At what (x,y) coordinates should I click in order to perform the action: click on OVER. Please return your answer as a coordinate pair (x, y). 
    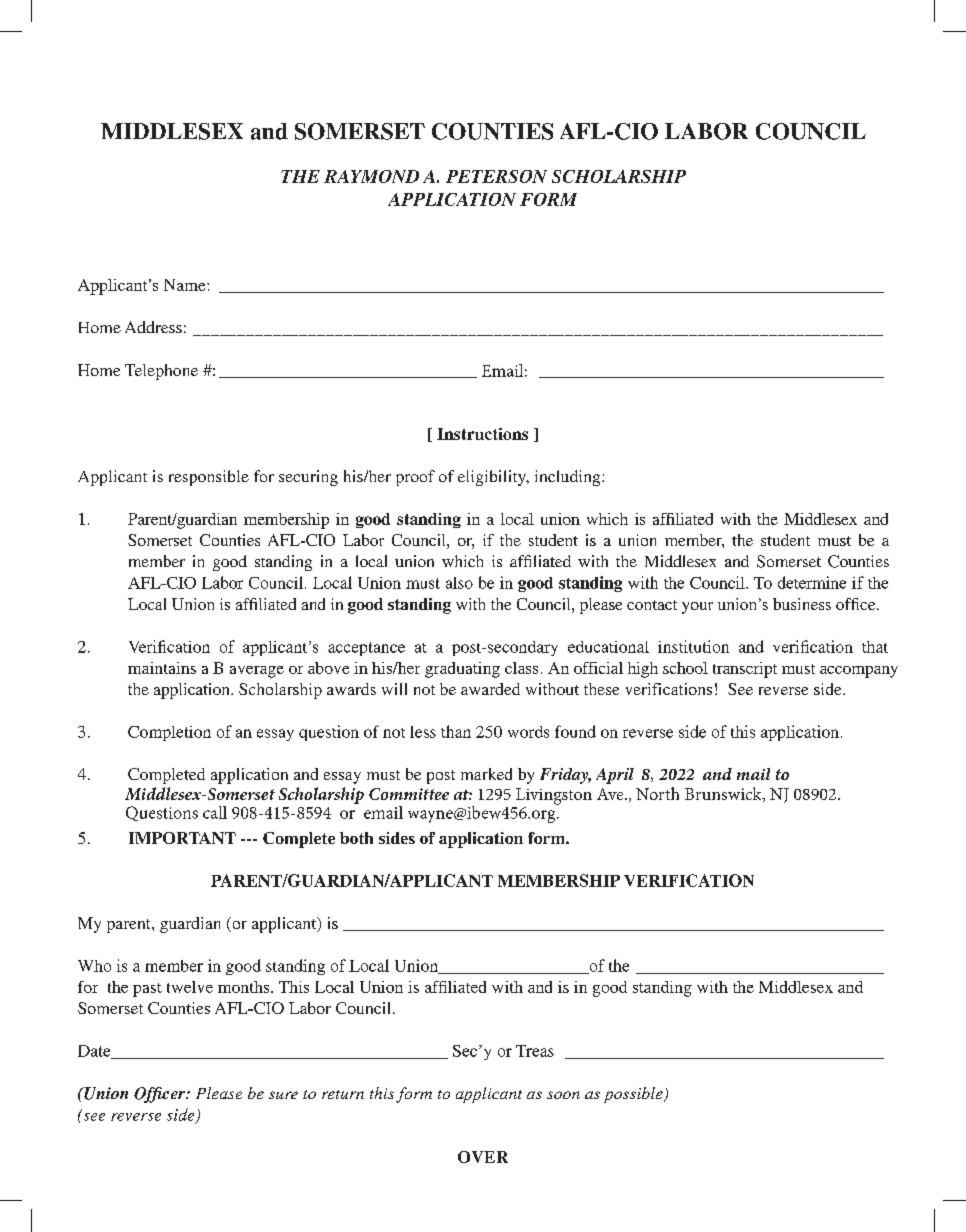
    Looking at the image, I should click on (483, 1157).
